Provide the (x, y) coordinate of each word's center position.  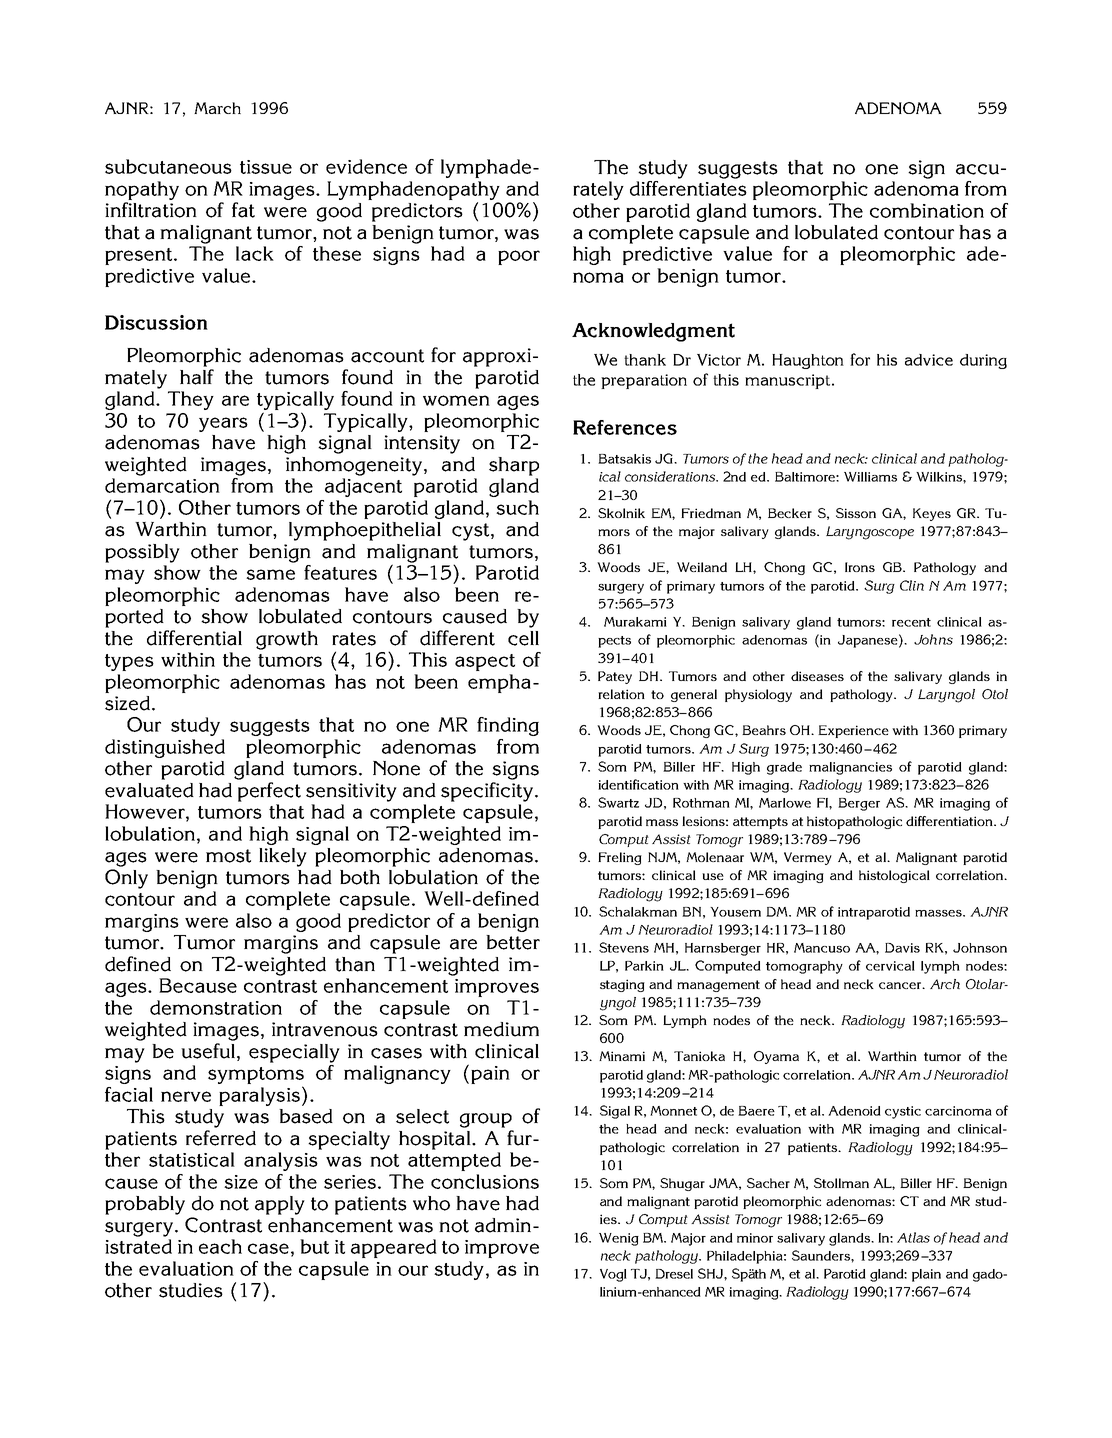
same (270, 574)
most (228, 856)
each (220, 1246)
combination (927, 210)
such (517, 507)
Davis (902, 948)
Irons (860, 567)
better (513, 942)
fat (243, 210)
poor (519, 257)
